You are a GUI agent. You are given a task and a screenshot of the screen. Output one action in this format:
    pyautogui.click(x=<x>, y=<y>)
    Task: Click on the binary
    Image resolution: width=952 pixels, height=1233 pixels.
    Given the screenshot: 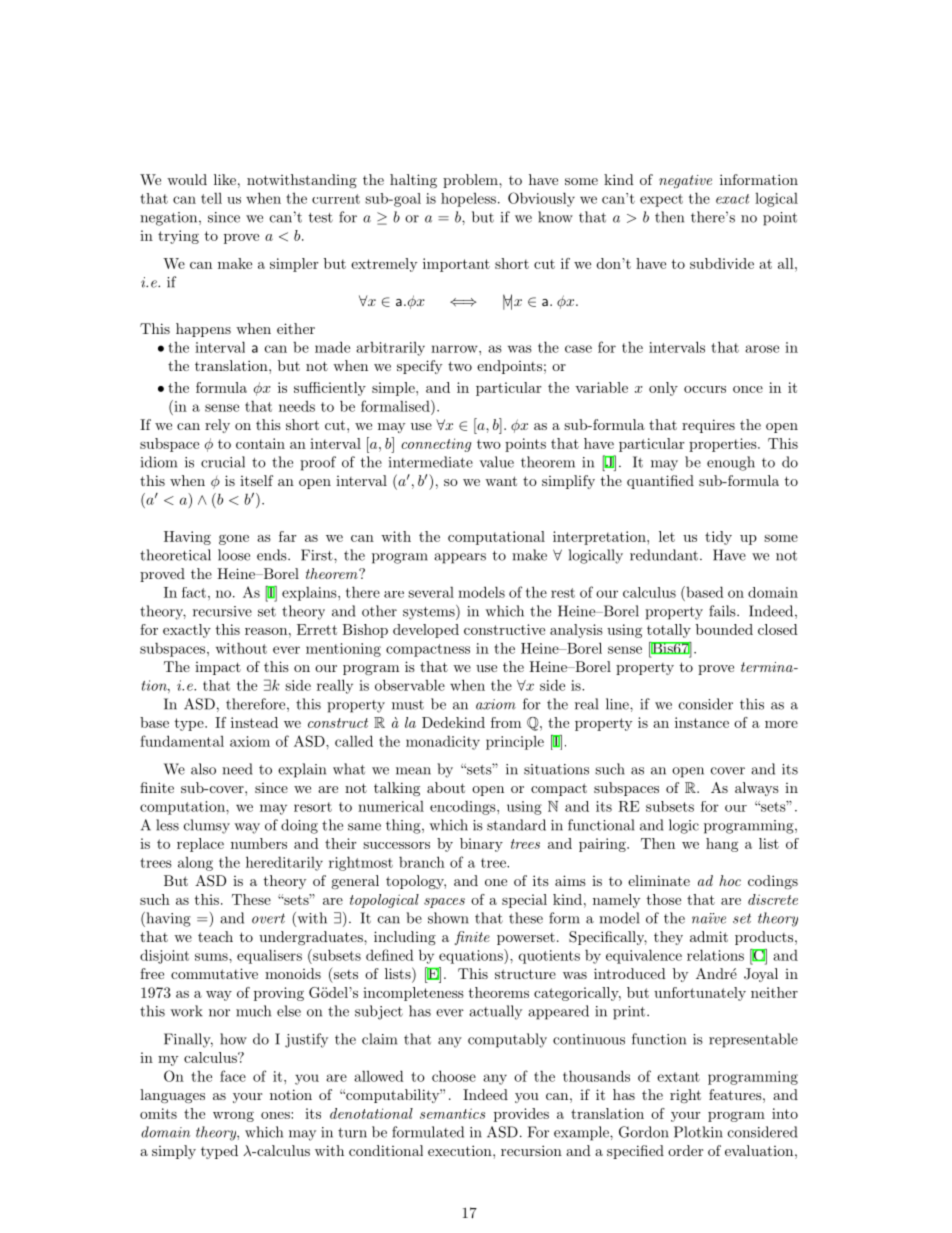 What is the action you would take?
    pyautogui.click(x=481, y=845)
